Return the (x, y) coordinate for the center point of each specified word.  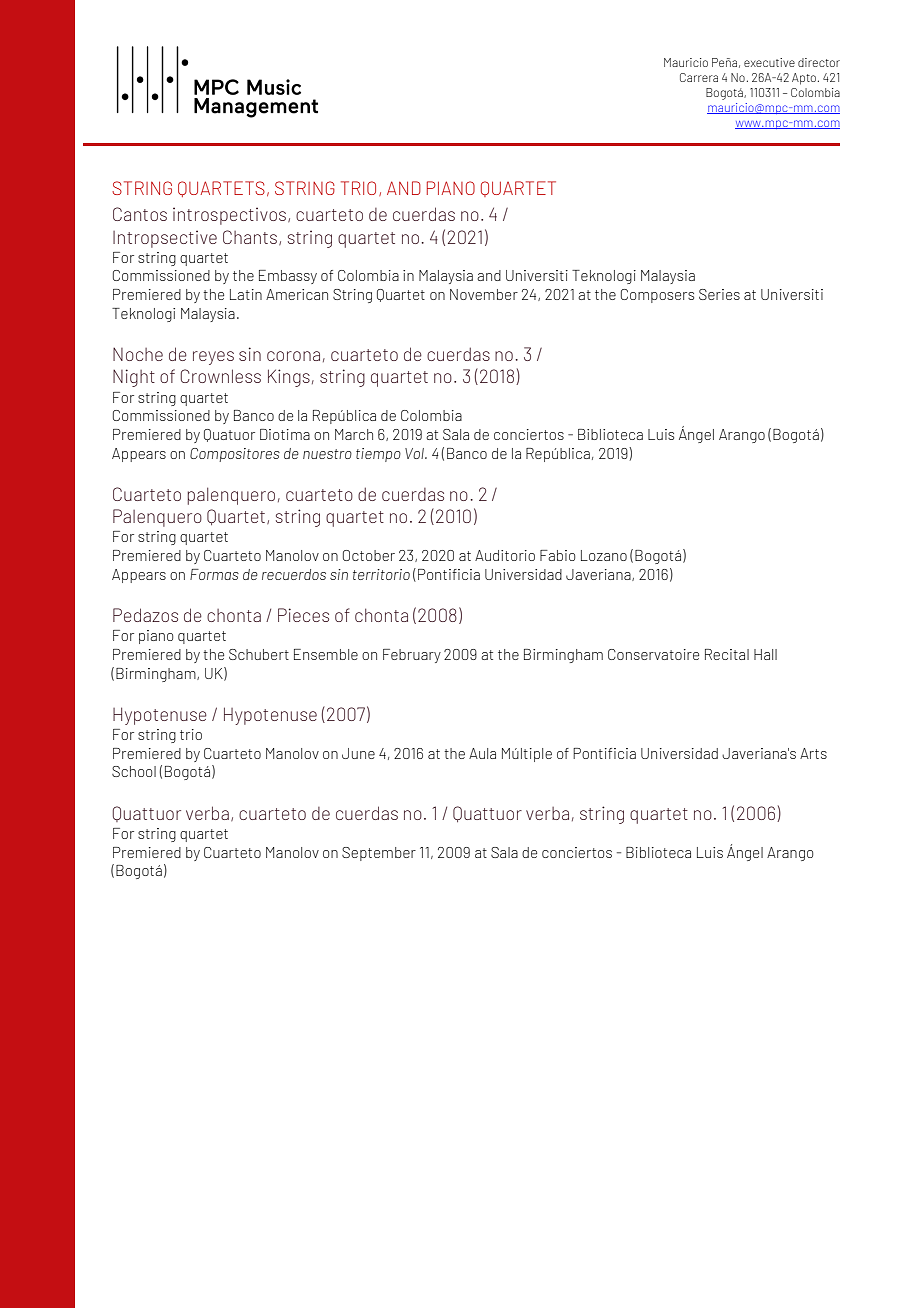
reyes (213, 358)
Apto (804, 79)
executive (769, 62)
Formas (214, 574)
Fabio (557, 555)
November (484, 294)
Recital (727, 654)
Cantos (140, 214)
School (134, 771)
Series (719, 294)
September (379, 854)
